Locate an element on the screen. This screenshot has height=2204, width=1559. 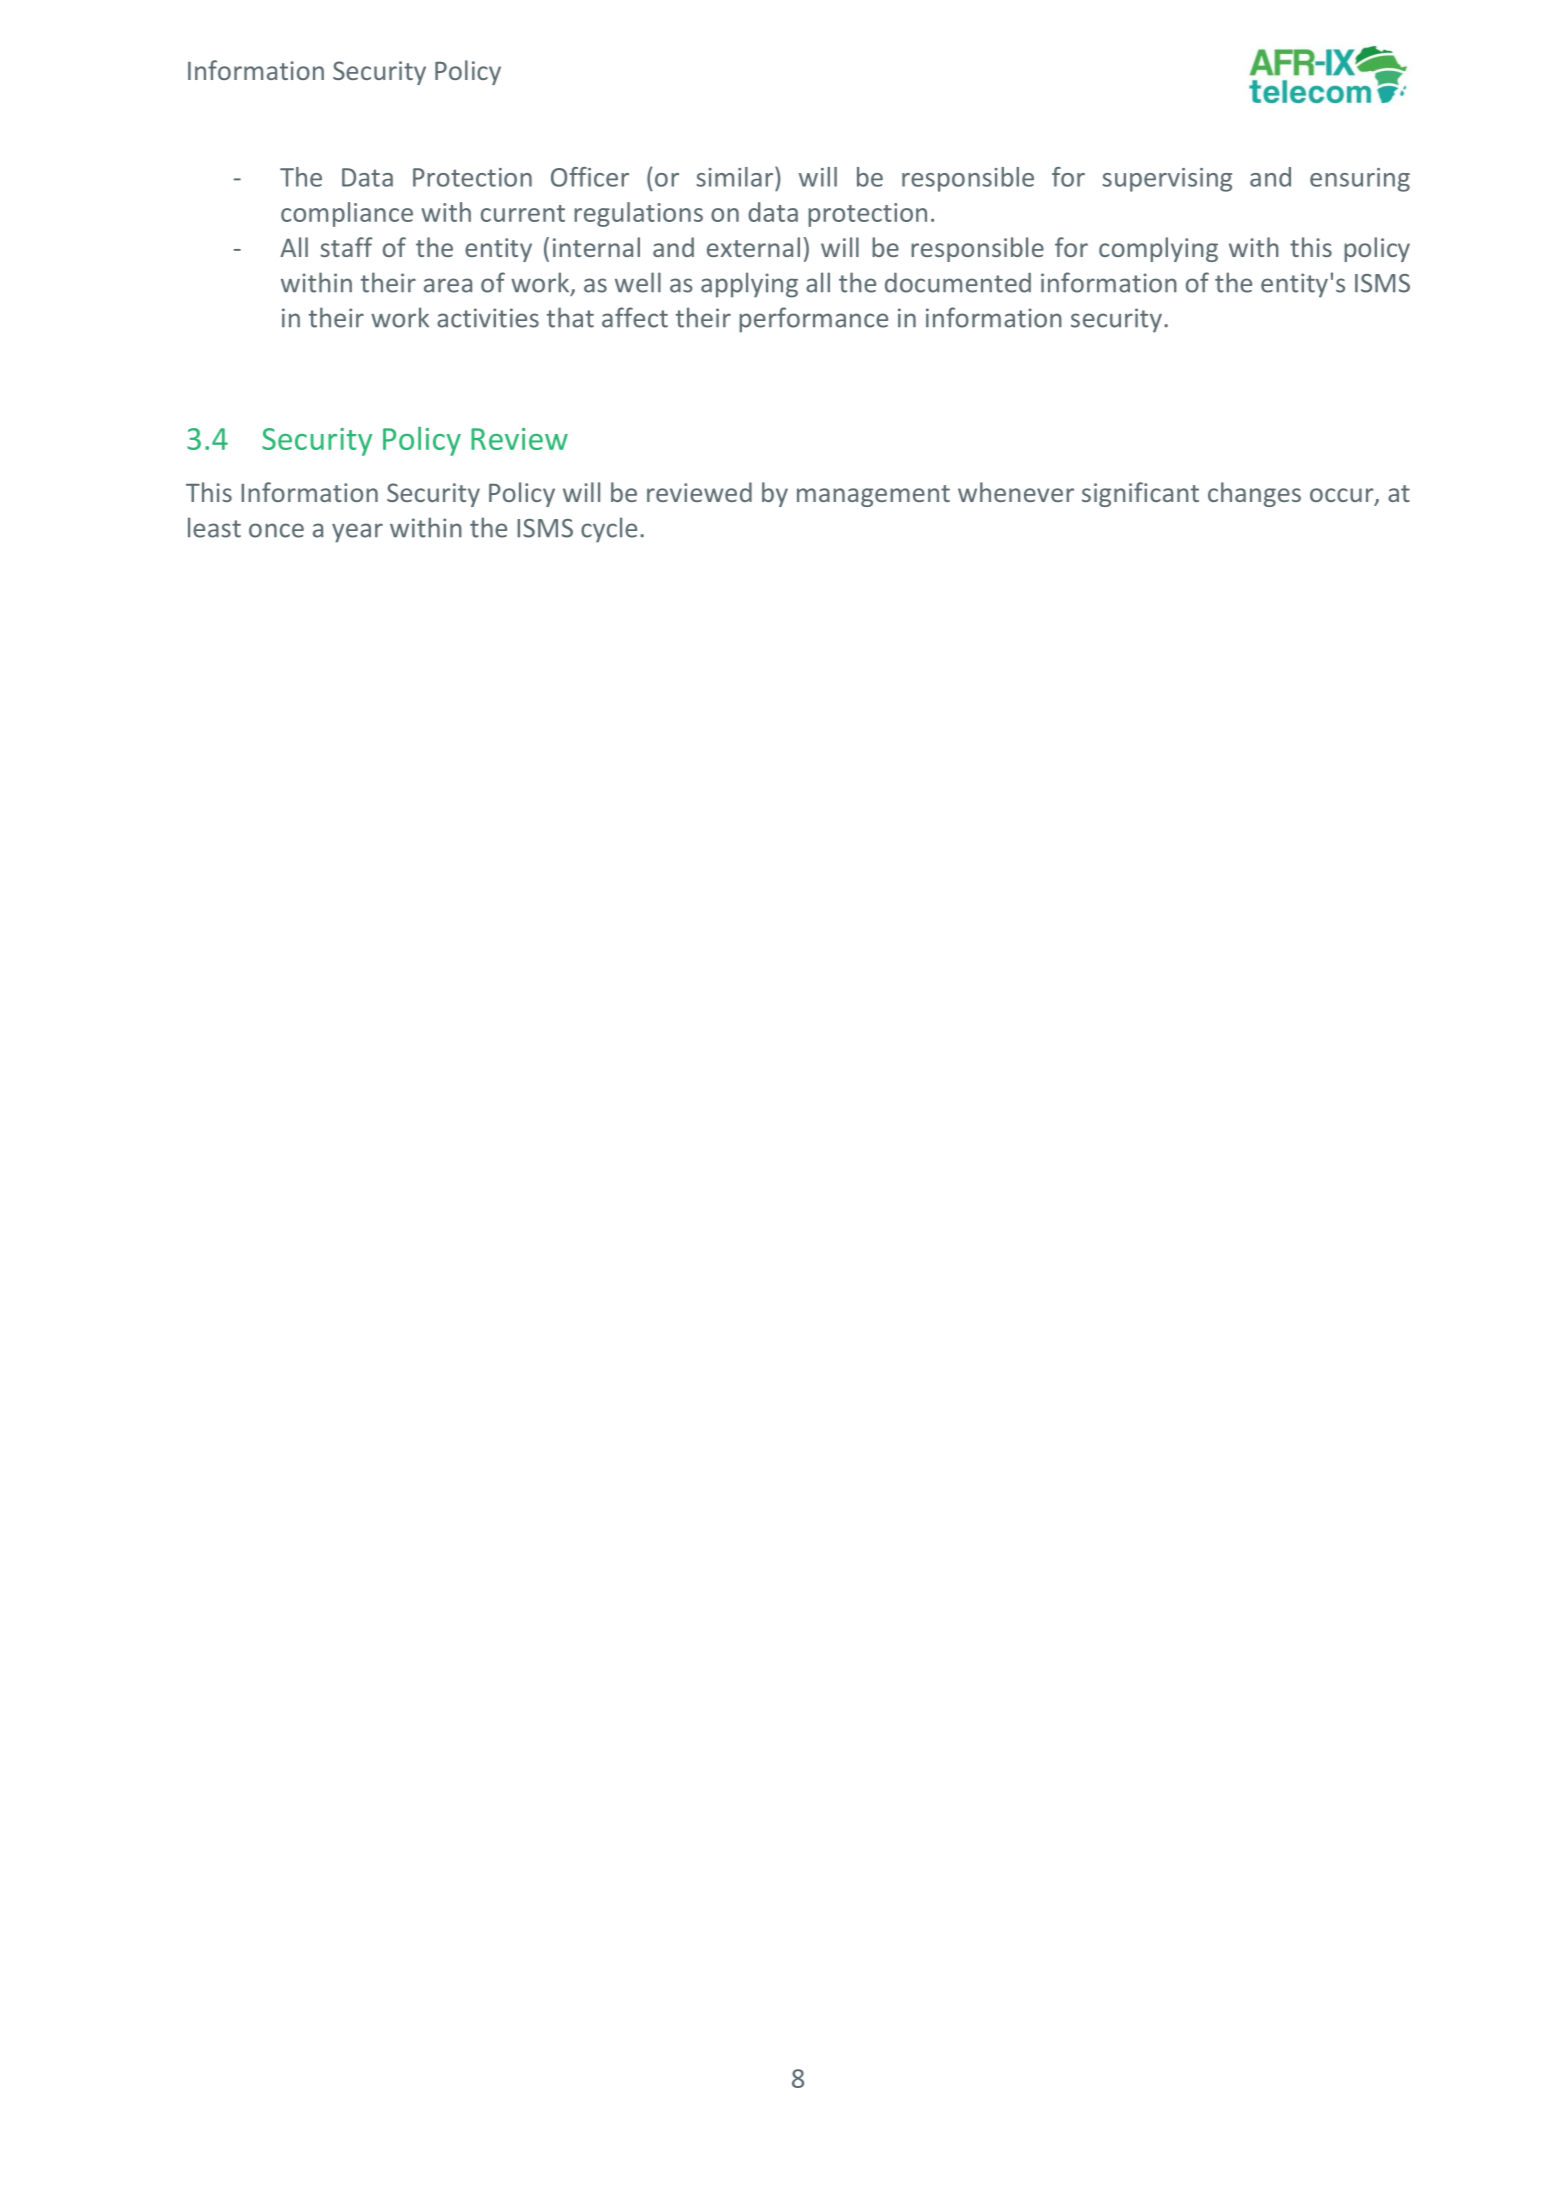
compliance is located at coordinates (347, 214).
